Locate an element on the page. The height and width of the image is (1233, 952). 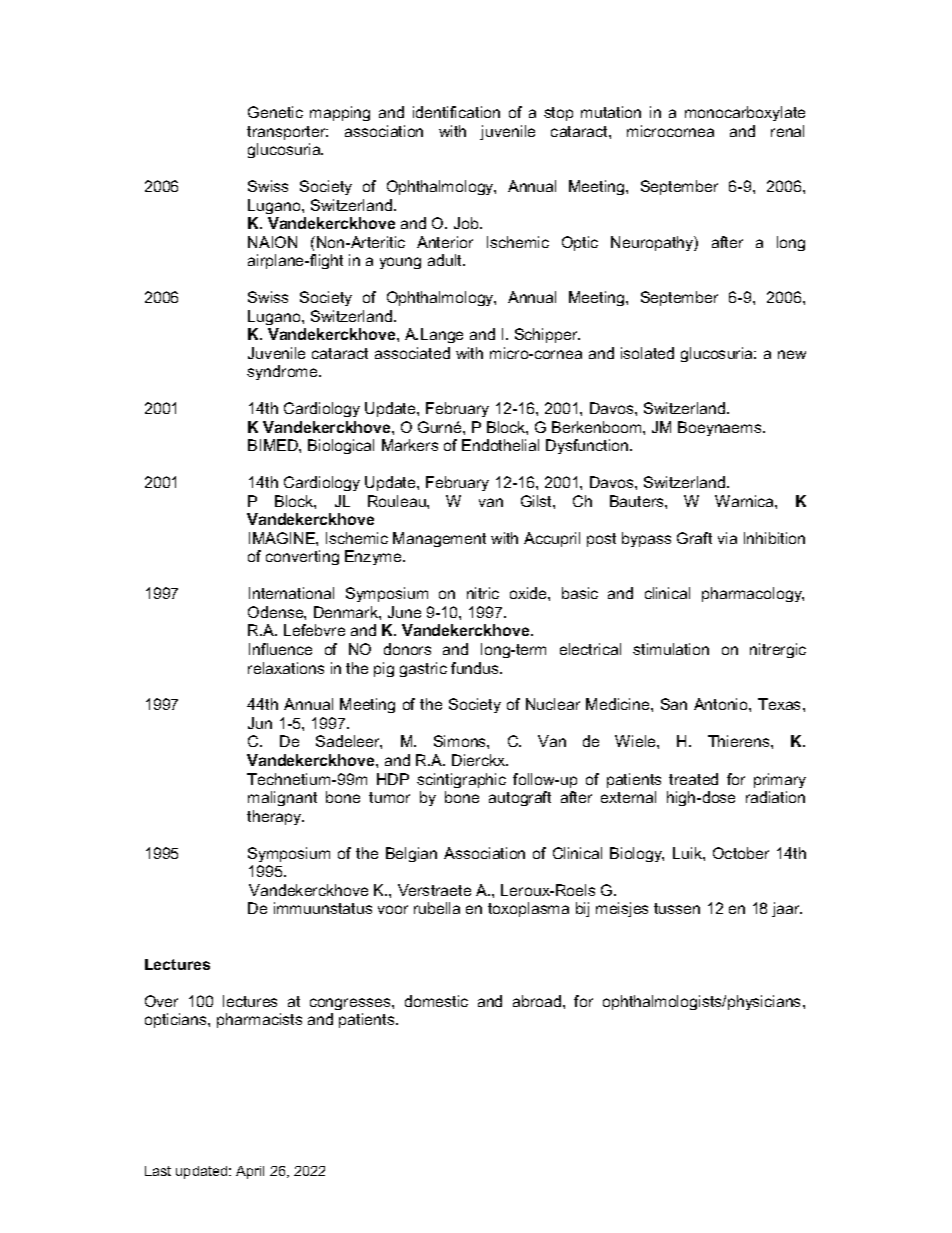
Endothelial is located at coordinates (500, 445).
